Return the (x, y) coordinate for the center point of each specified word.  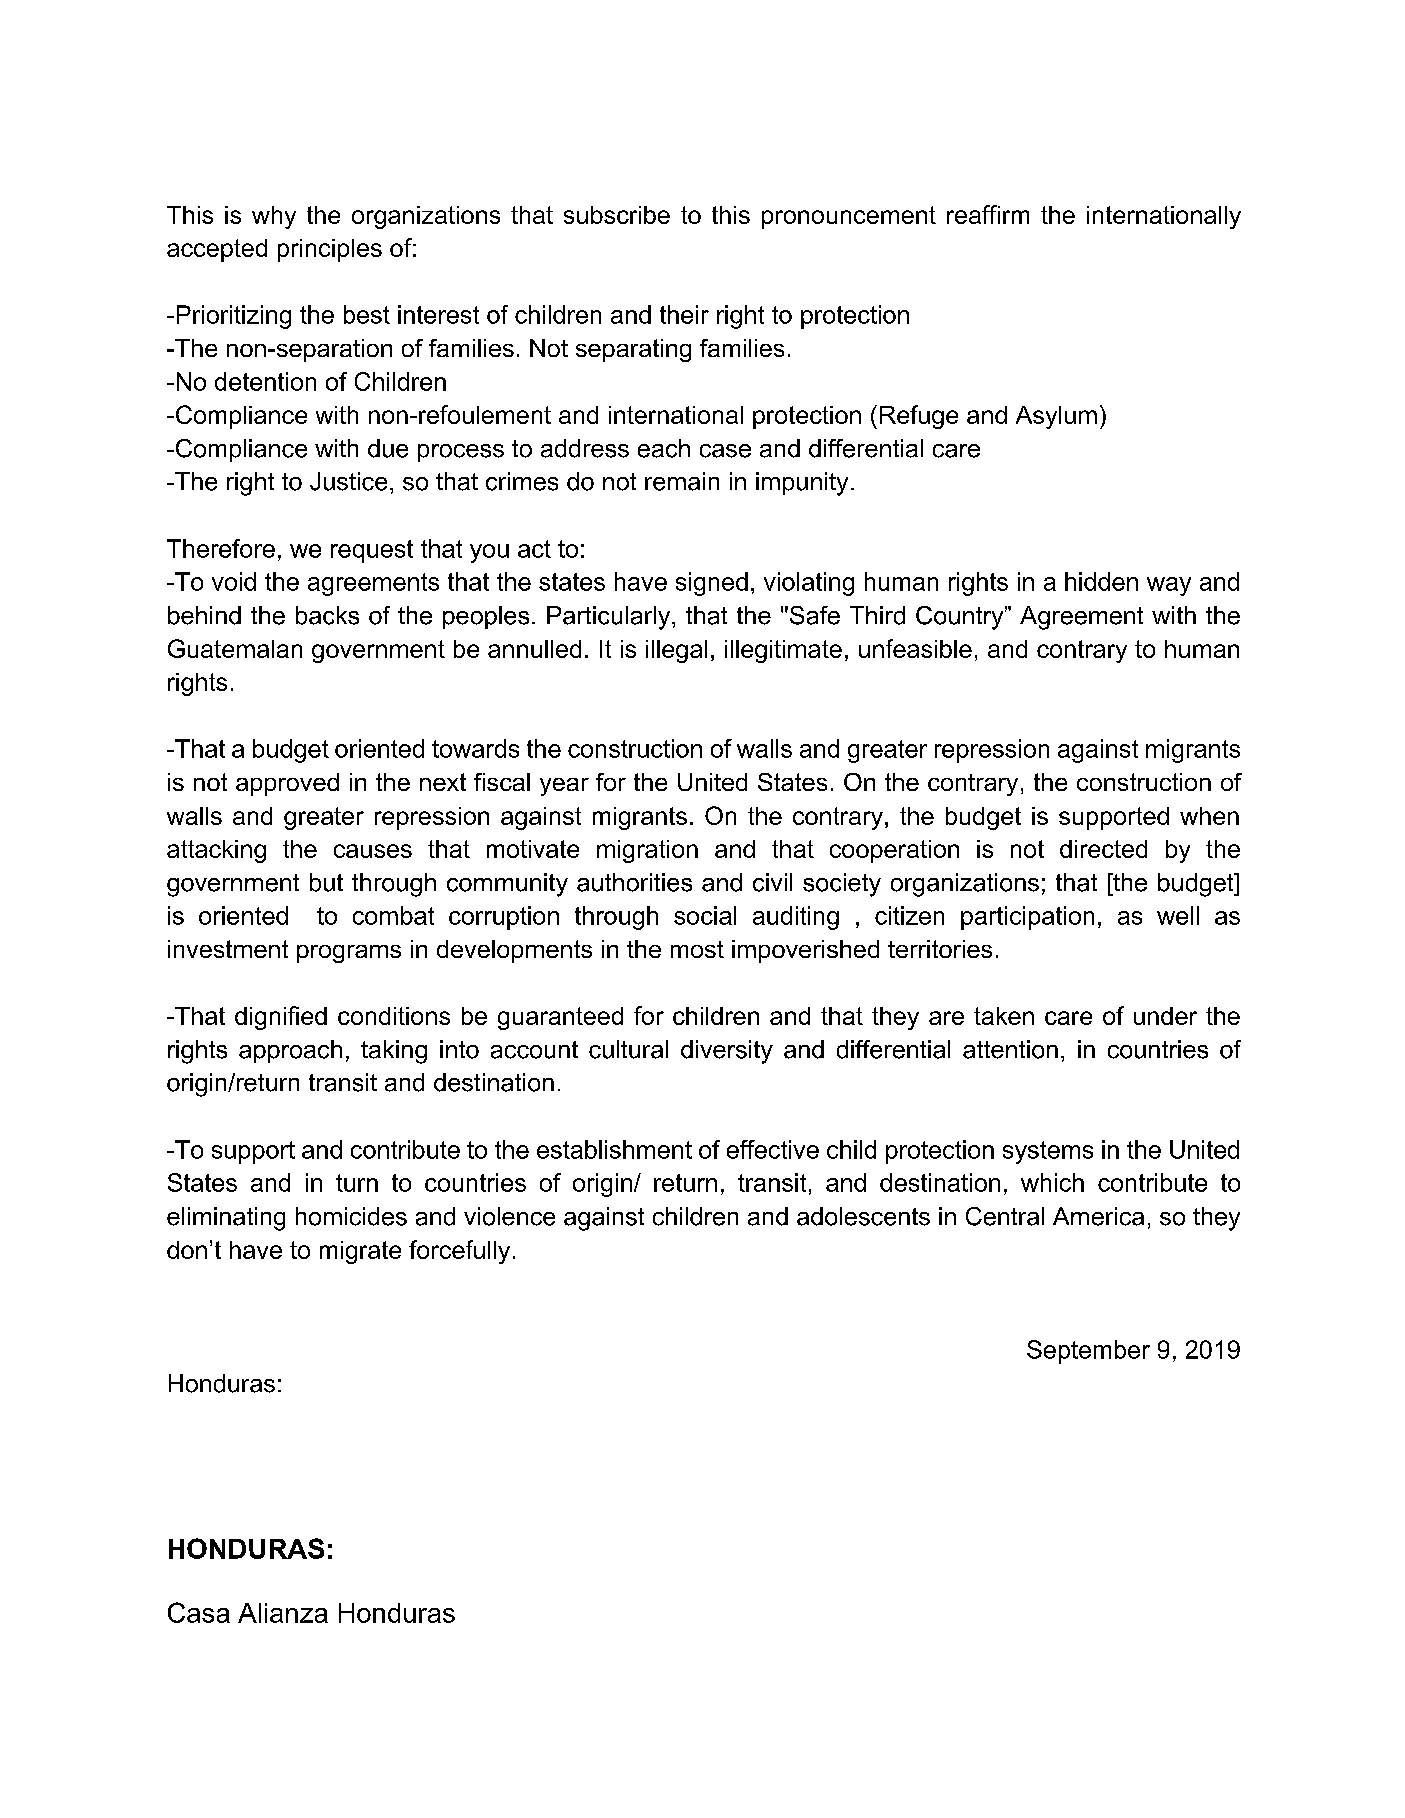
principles (330, 250)
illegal (676, 651)
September (1088, 1352)
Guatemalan (235, 648)
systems (1048, 1152)
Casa (199, 1612)
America (1098, 1216)
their (684, 314)
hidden (1101, 581)
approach (290, 1051)
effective (773, 1149)
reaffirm (988, 214)
